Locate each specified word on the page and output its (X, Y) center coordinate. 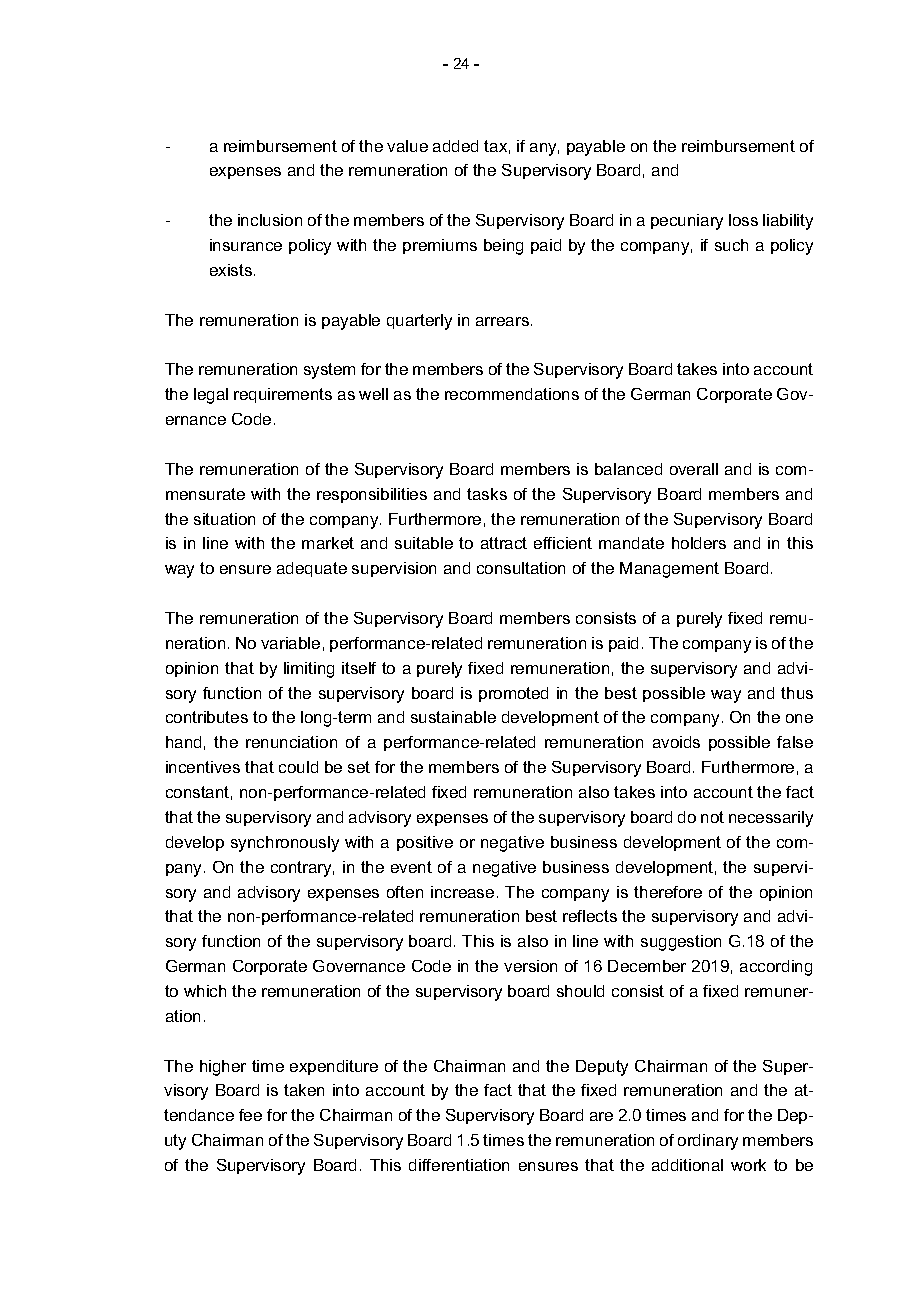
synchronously (285, 844)
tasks (487, 494)
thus (797, 693)
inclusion (270, 220)
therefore (668, 892)
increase (462, 892)
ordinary (708, 1142)
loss (743, 220)
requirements (283, 395)
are (601, 1116)
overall (694, 469)
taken (304, 1090)
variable (290, 643)
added (455, 146)
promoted (513, 694)
